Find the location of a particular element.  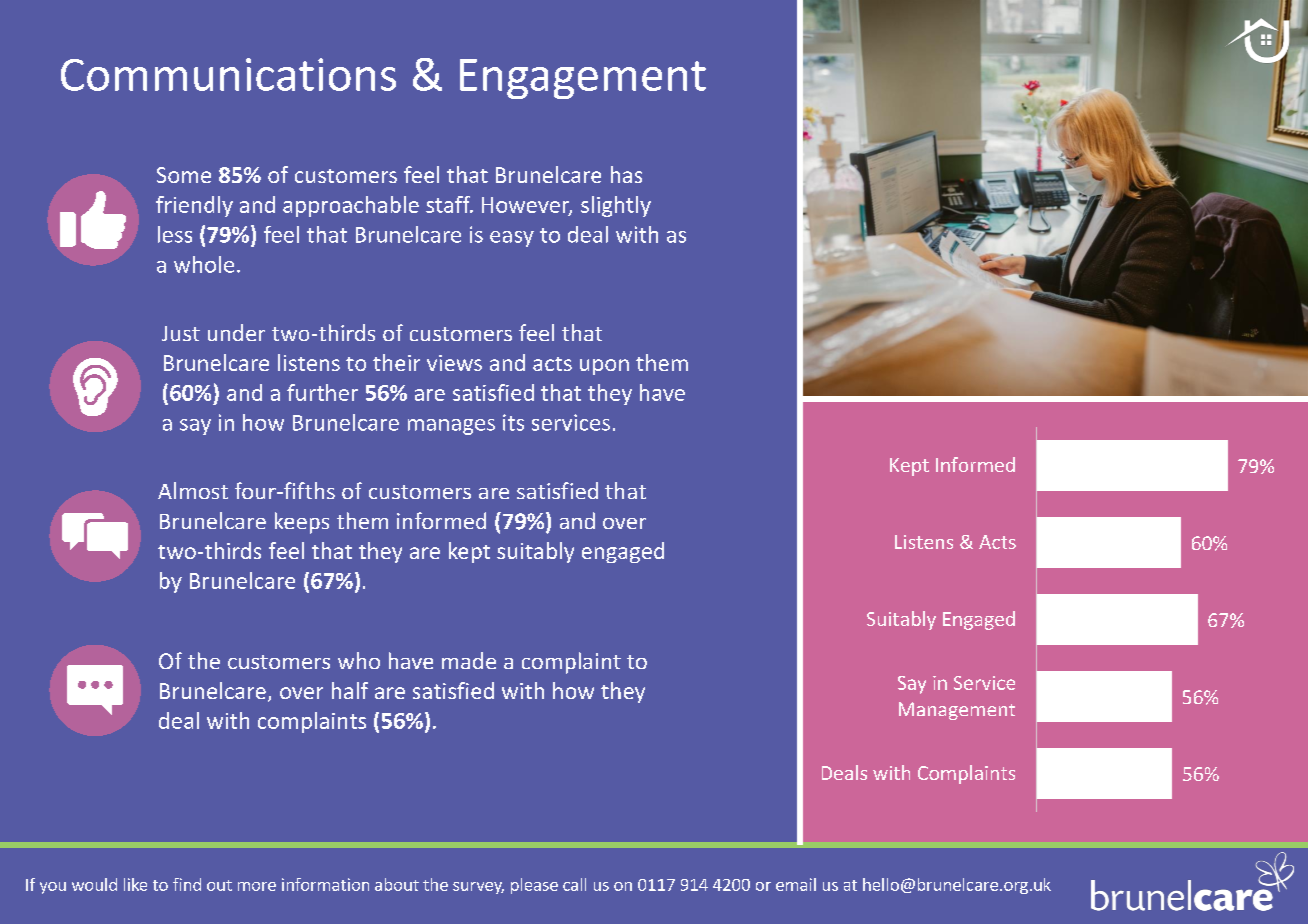

slightly is located at coordinates (616, 206).
